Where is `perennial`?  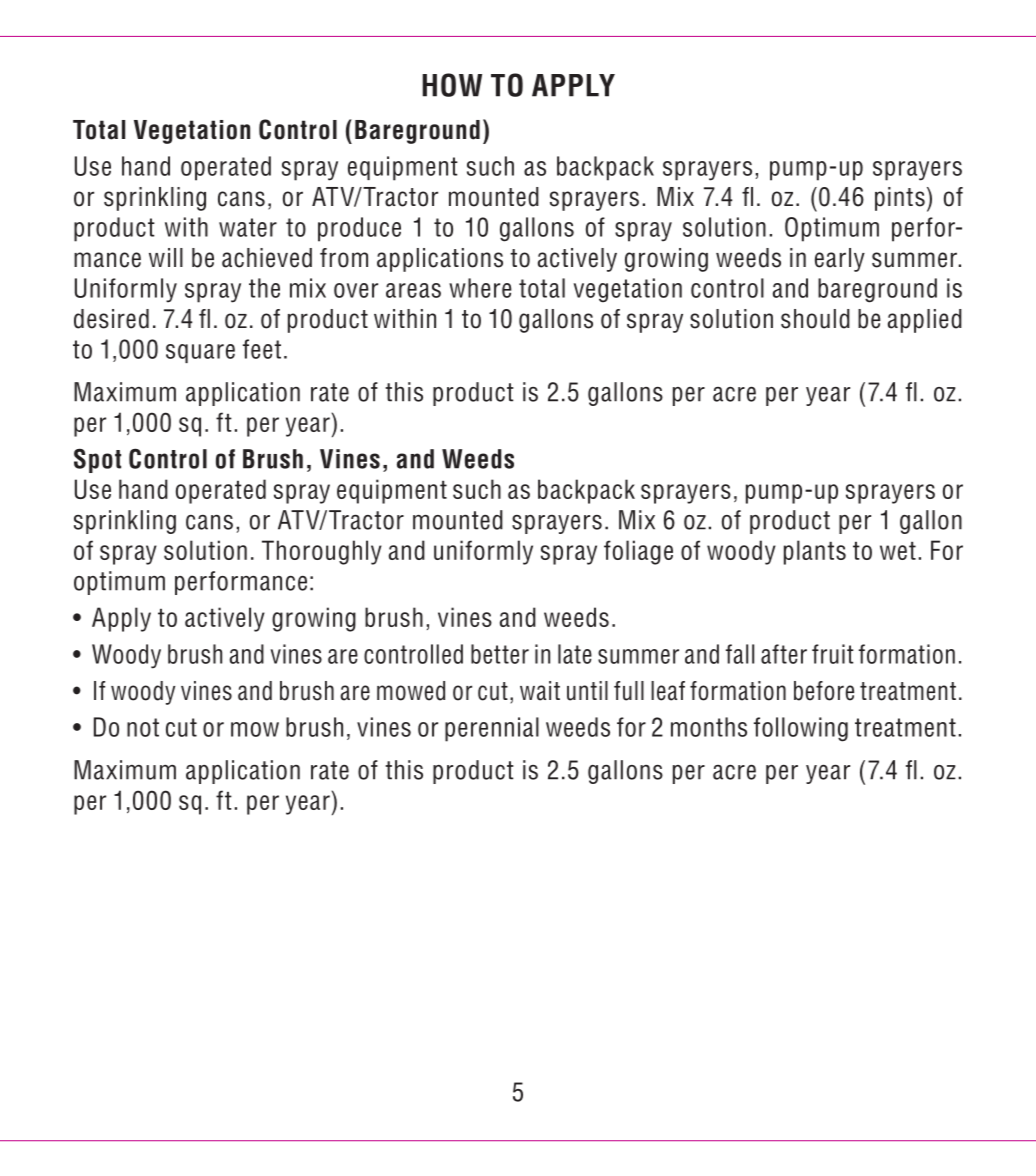 perennial is located at coordinates (492, 729).
